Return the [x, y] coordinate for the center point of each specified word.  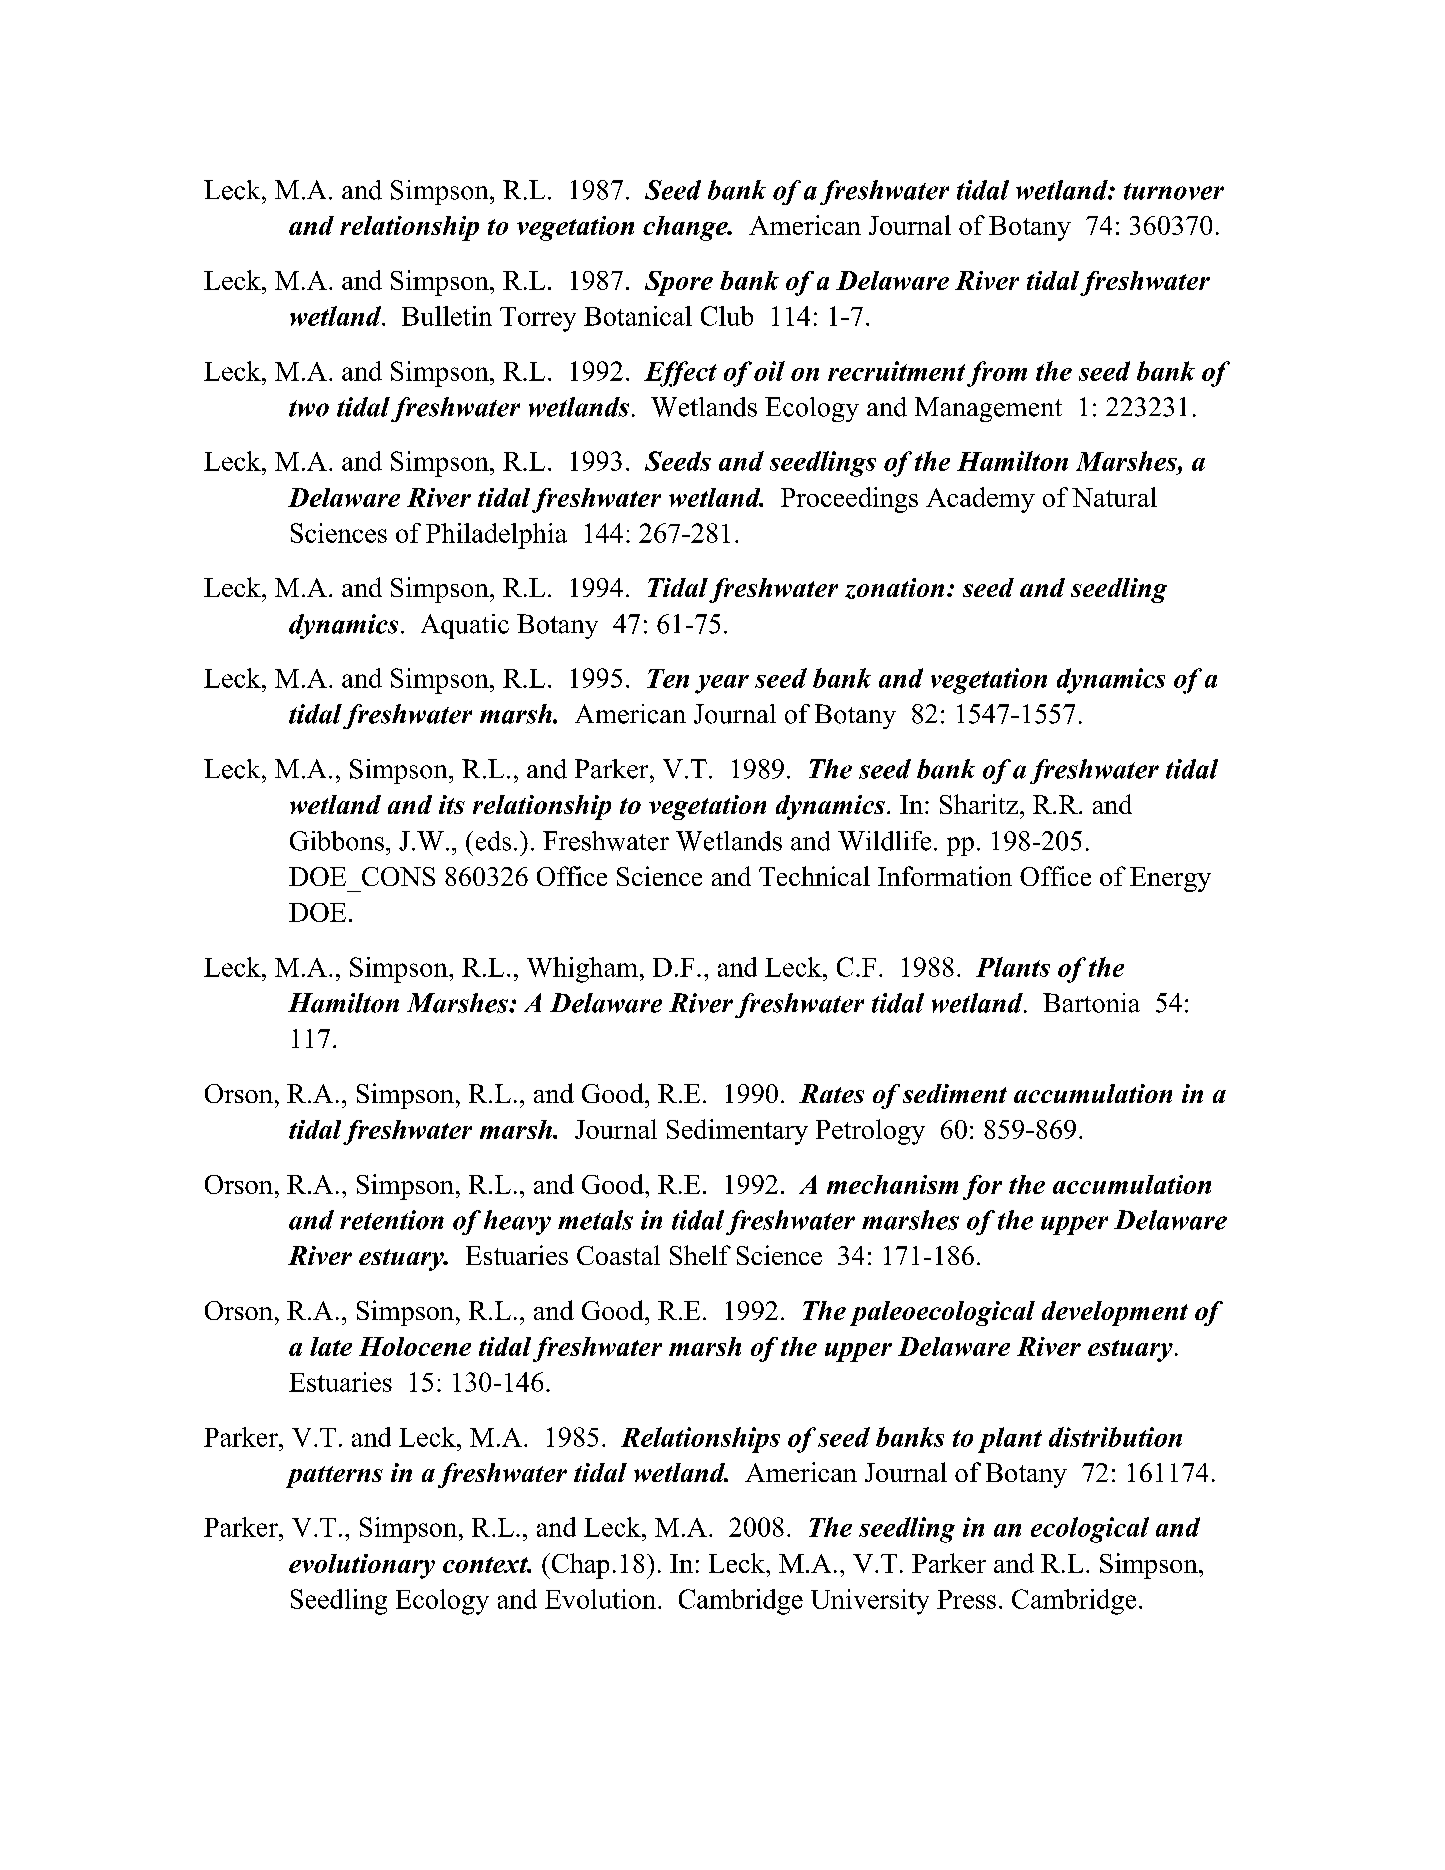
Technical [814, 876]
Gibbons [337, 841]
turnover [1174, 191]
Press [966, 1599]
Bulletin [447, 316]
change [686, 228]
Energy [1170, 879]
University [870, 1602]
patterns [334, 1477]
